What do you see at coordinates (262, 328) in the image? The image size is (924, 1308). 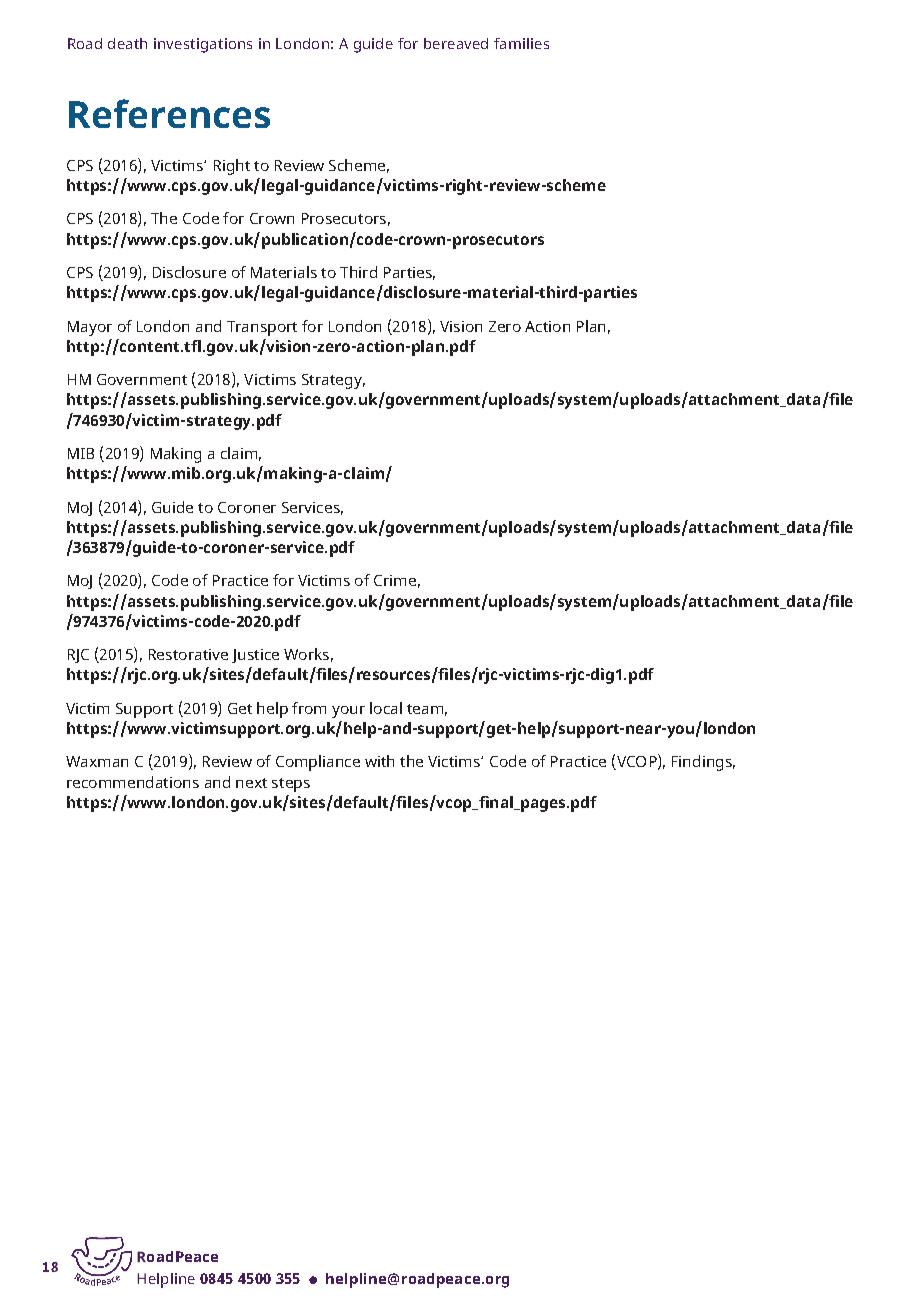 I see `Transport` at bounding box center [262, 328].
